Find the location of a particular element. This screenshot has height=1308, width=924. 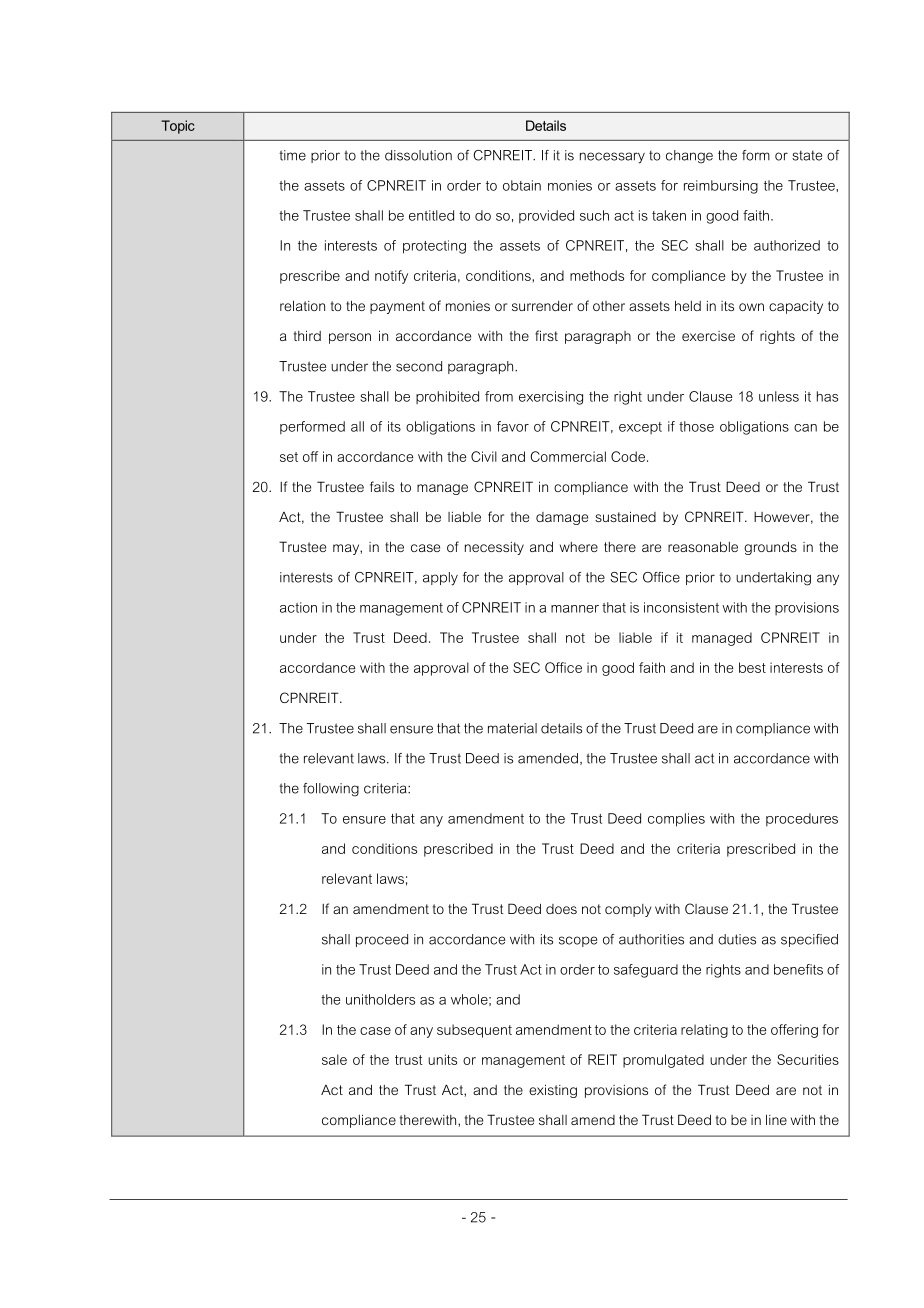

best is located at coordinates (752, 667).
